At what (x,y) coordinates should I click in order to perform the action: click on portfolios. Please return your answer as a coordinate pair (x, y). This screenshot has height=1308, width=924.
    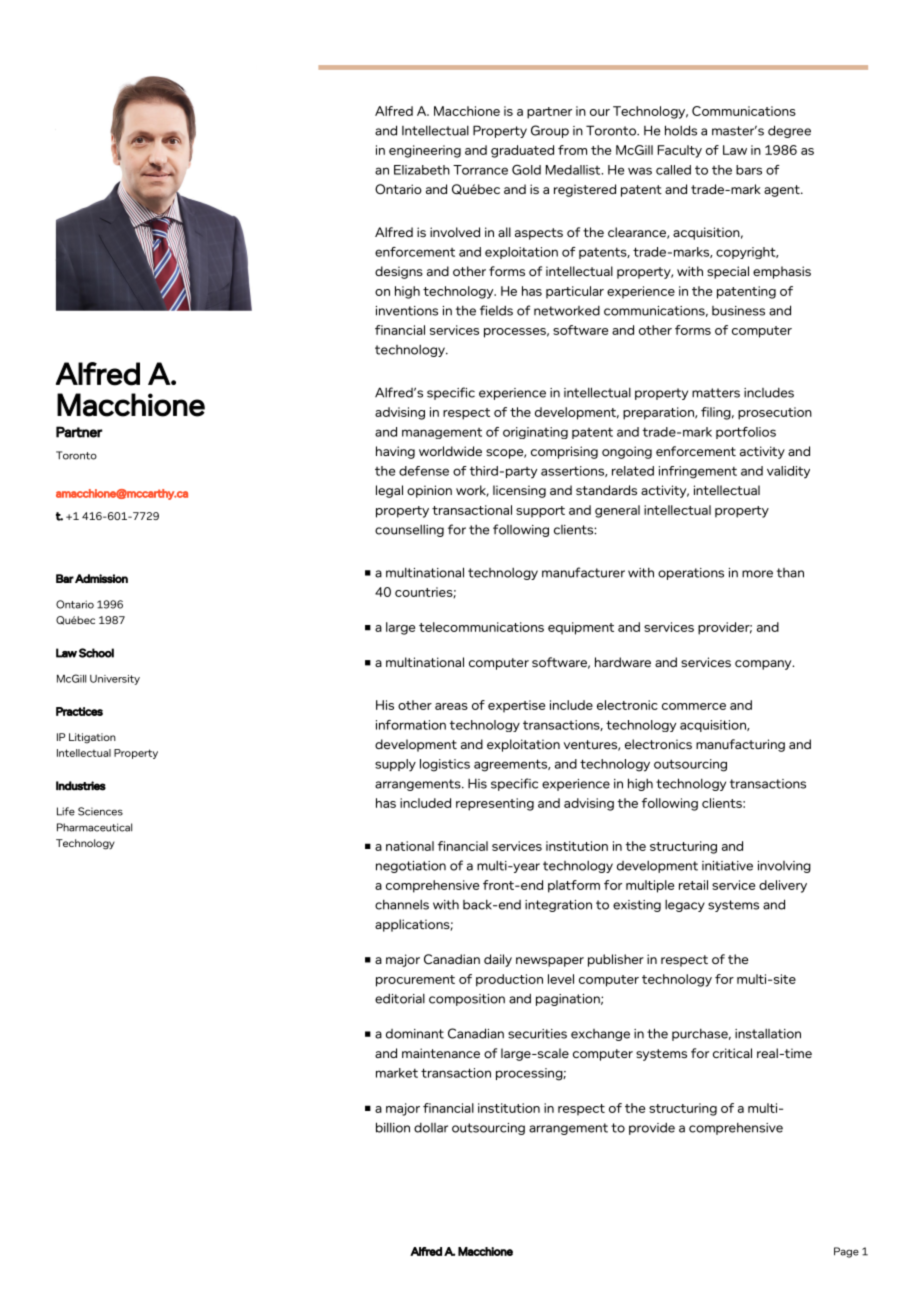
    Looking at the image, I should click on (746, 433).
